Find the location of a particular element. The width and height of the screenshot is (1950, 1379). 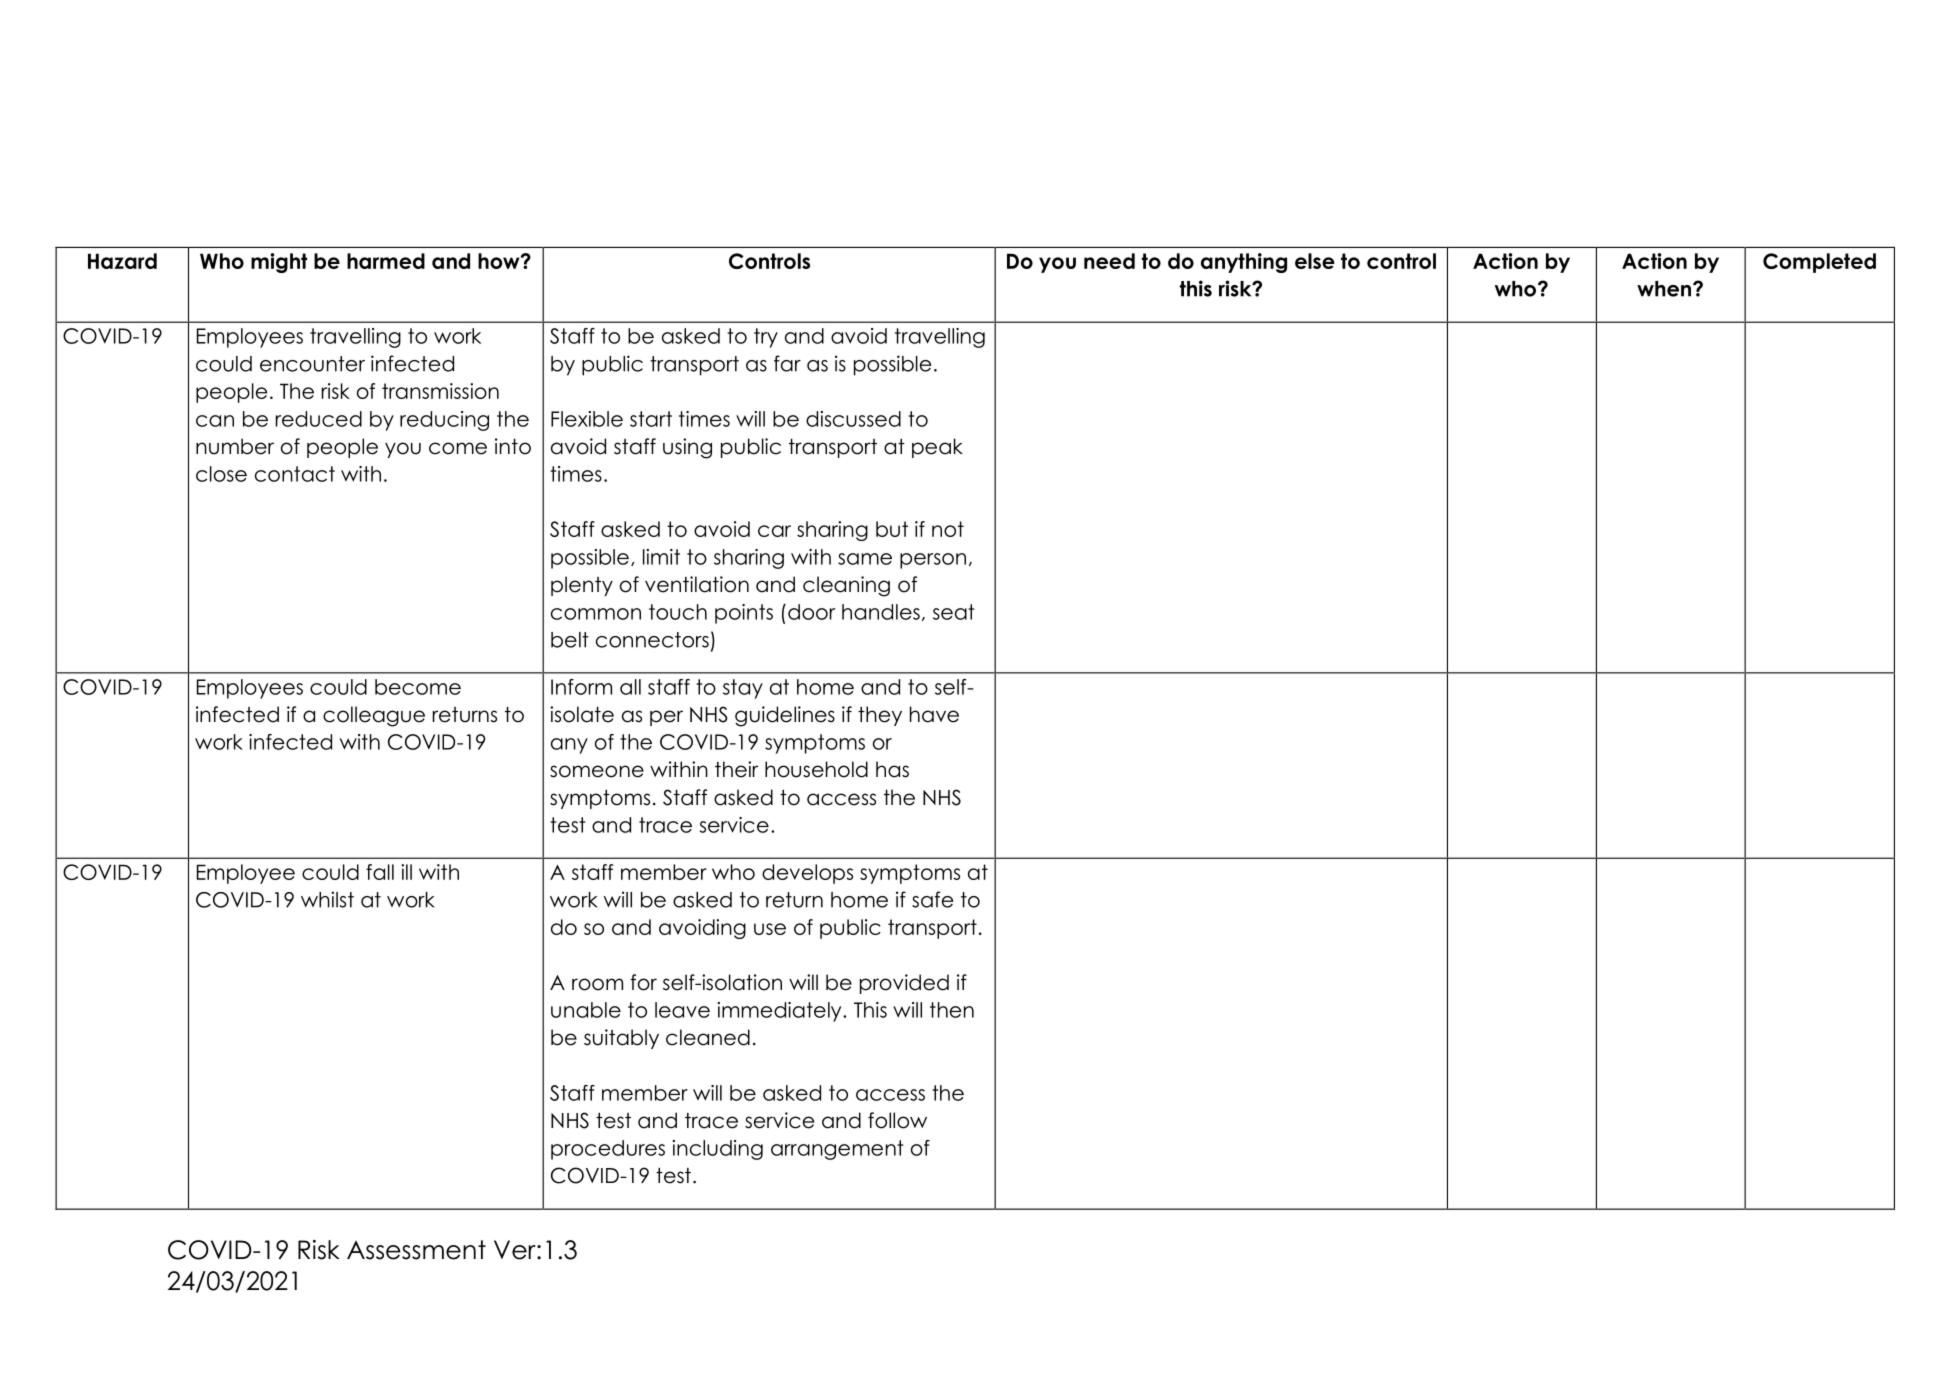

unable is located at coordinates (586, 1010).
